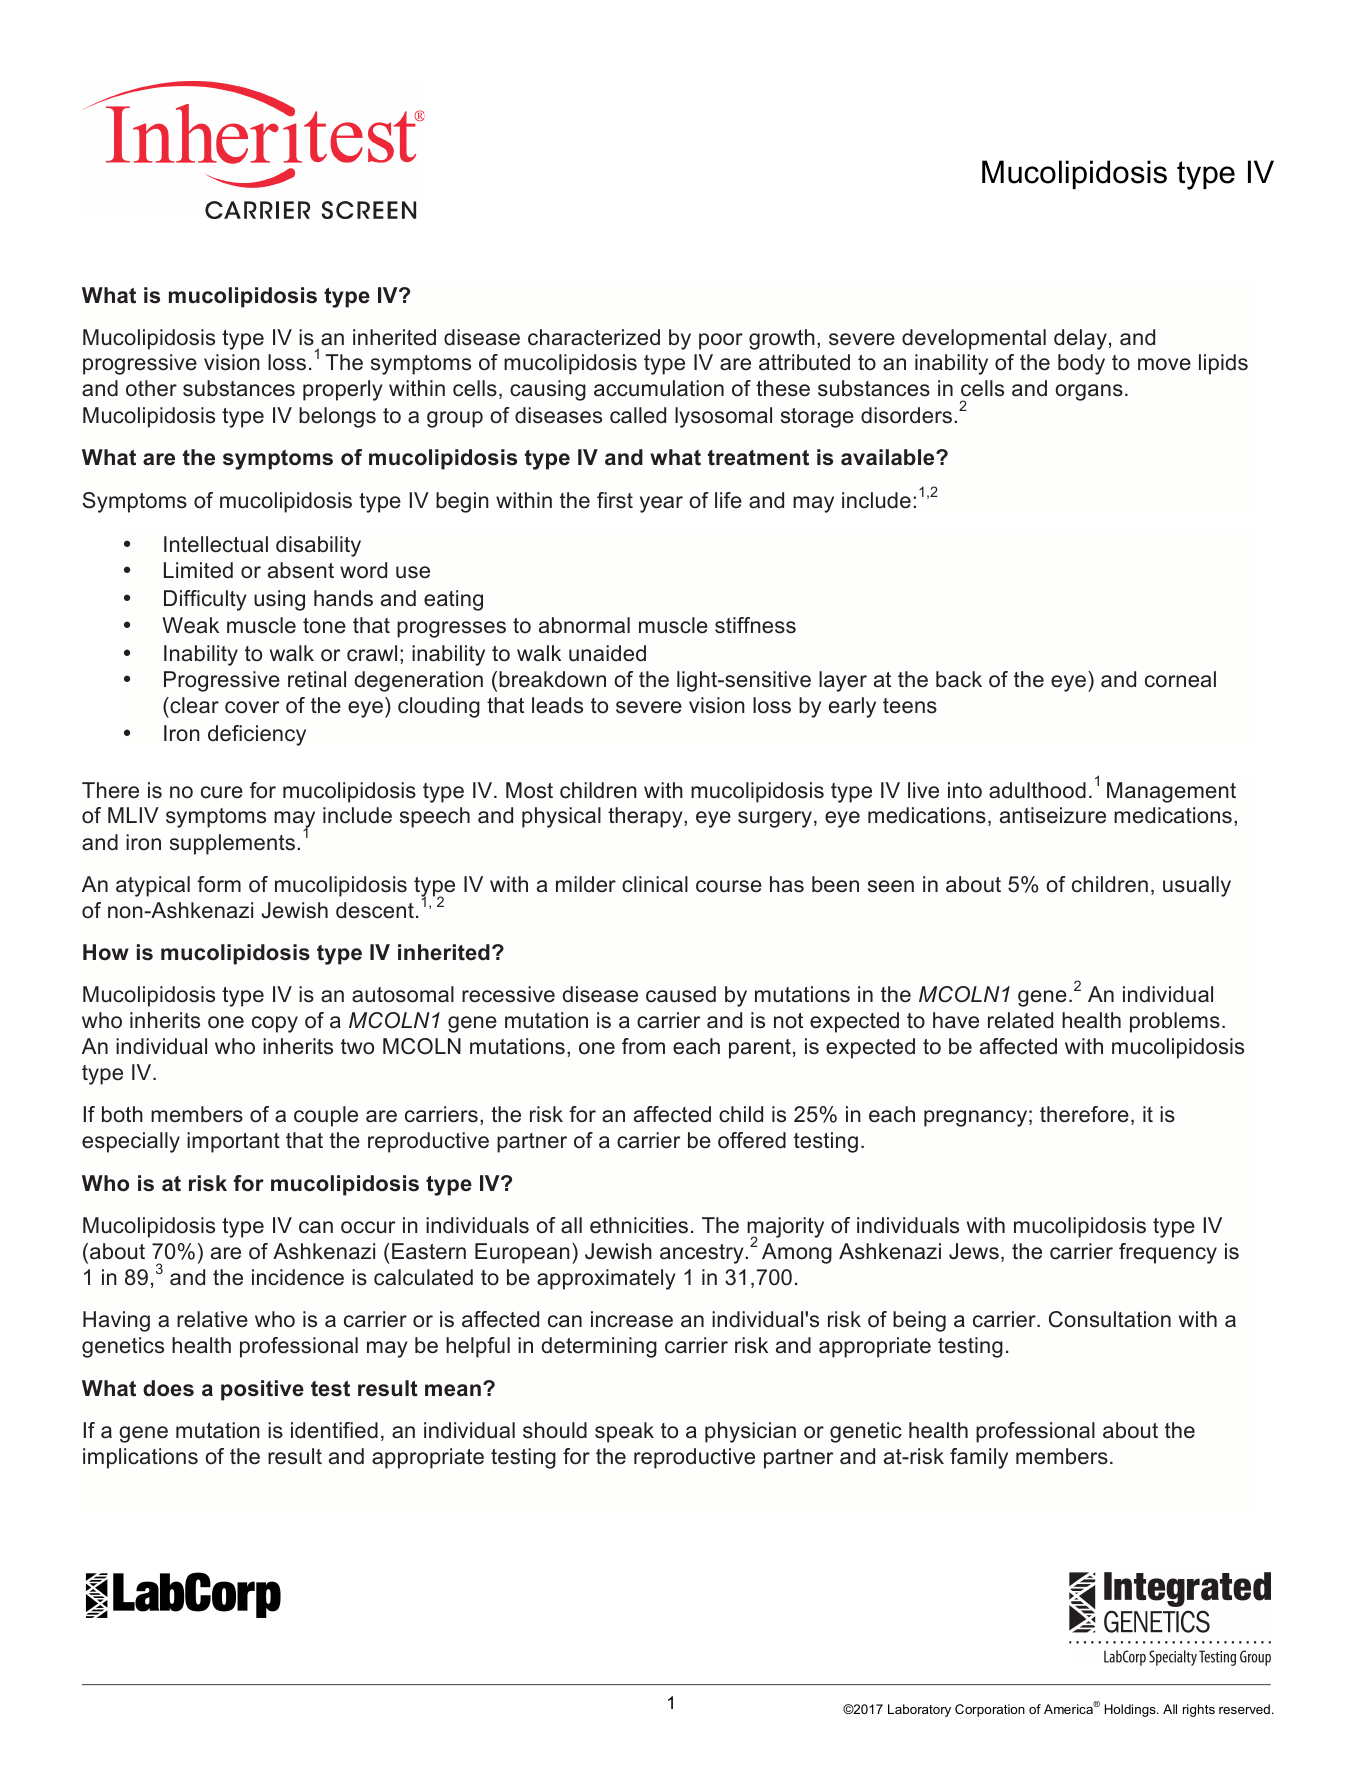  Describe the element at coordinates (298, 1277) in the image. I see `incidence` at that location.
